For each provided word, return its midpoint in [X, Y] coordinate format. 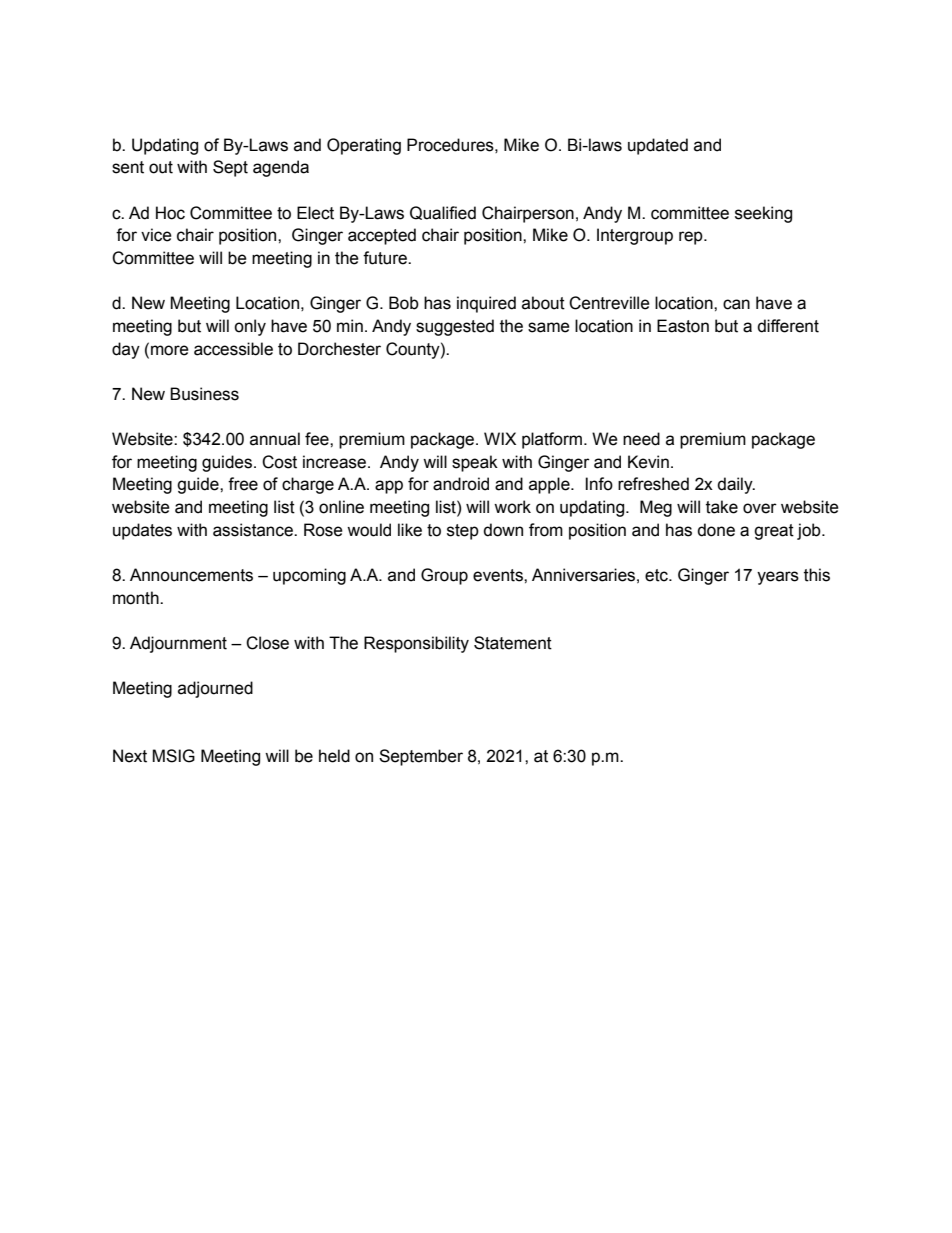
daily [736, 485]
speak [475, 463]
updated [658, 146]
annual [275, 439]
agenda [281, 168]
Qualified [443, 213]
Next [130, 756]
